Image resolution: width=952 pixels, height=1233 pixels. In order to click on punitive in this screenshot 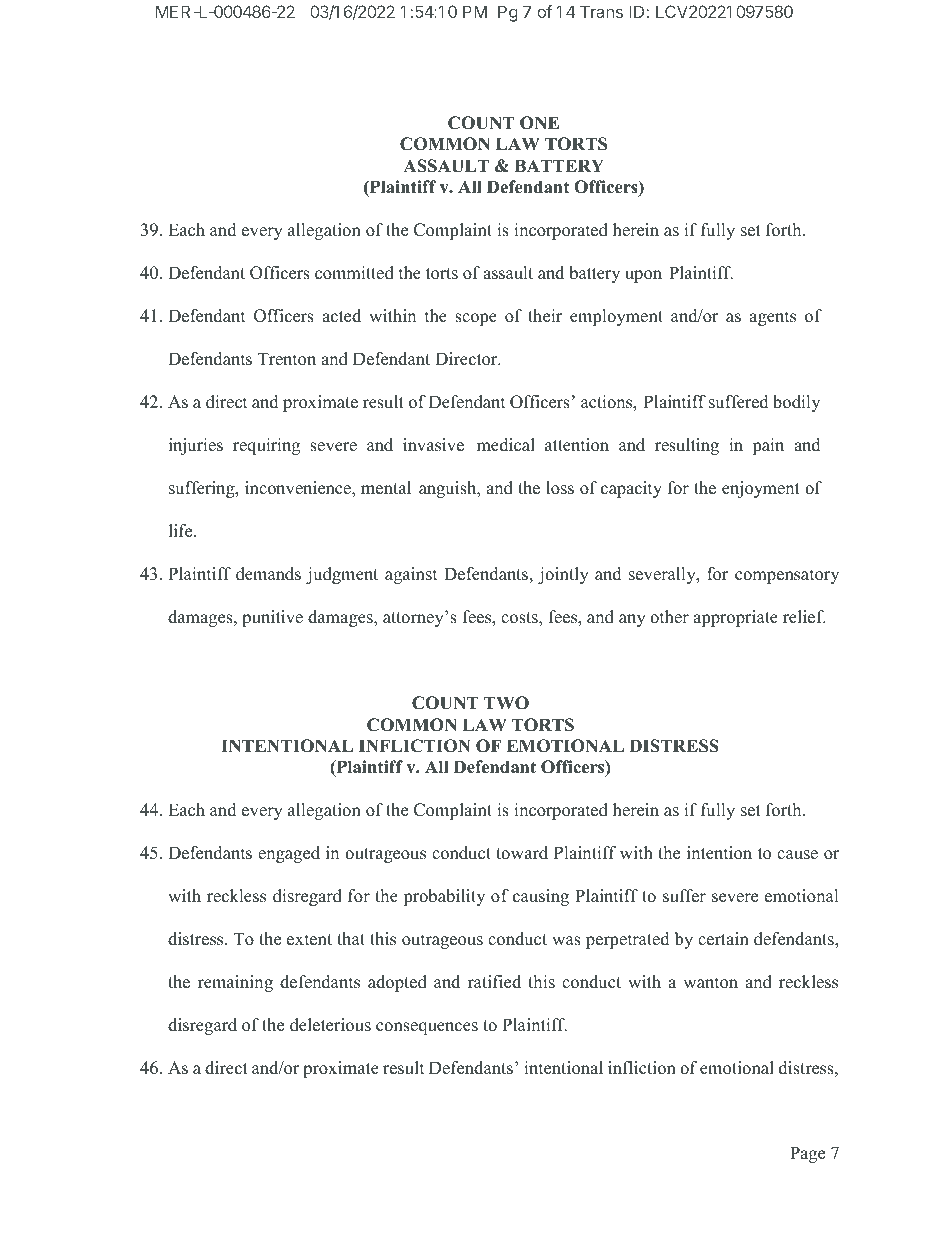, I will do `click(272, 618)`.
